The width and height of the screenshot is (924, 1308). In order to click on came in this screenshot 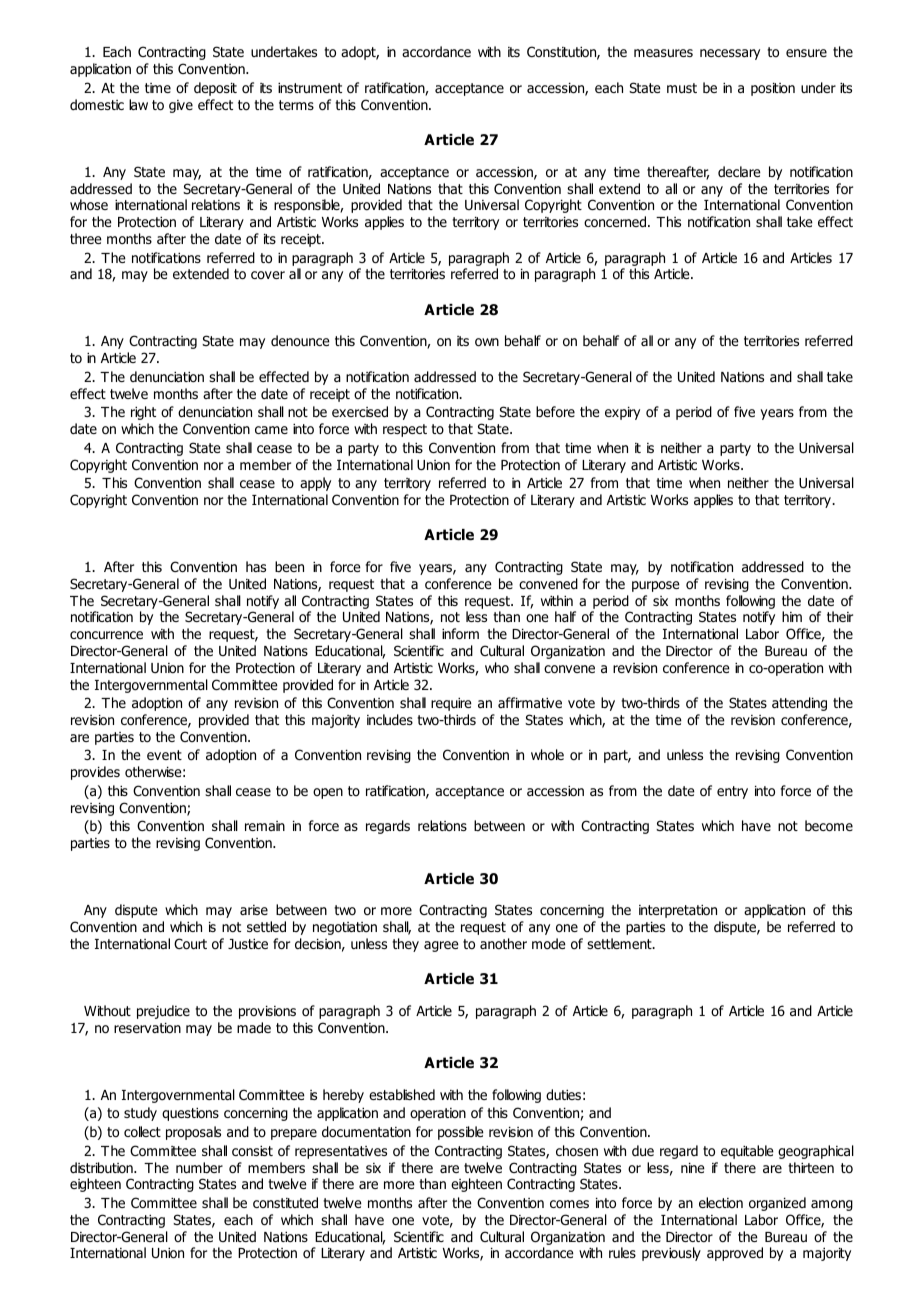, I will do `click(271, 430)`.
